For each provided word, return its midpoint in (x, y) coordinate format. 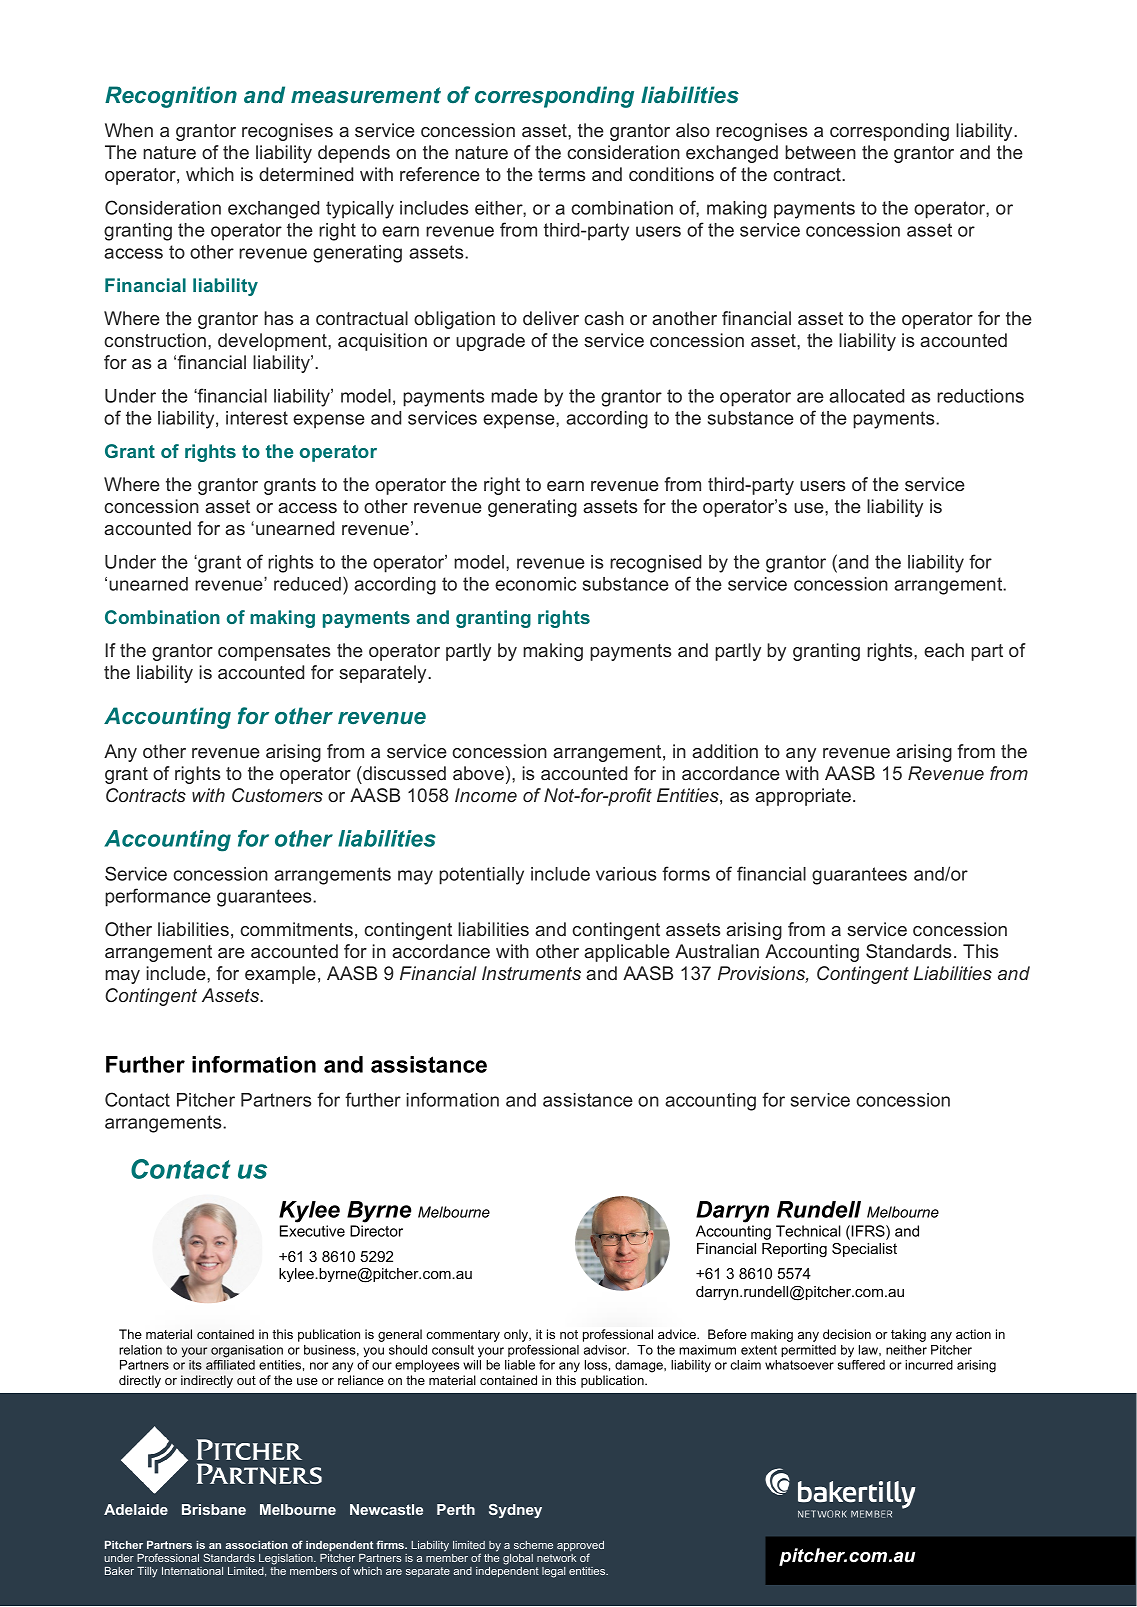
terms (561, 174)
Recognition (171, 97)
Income (486, 795)
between (820, 152)
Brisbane (214, 1509)
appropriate (804, 797)
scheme (533, 1545)
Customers (277, 795)
